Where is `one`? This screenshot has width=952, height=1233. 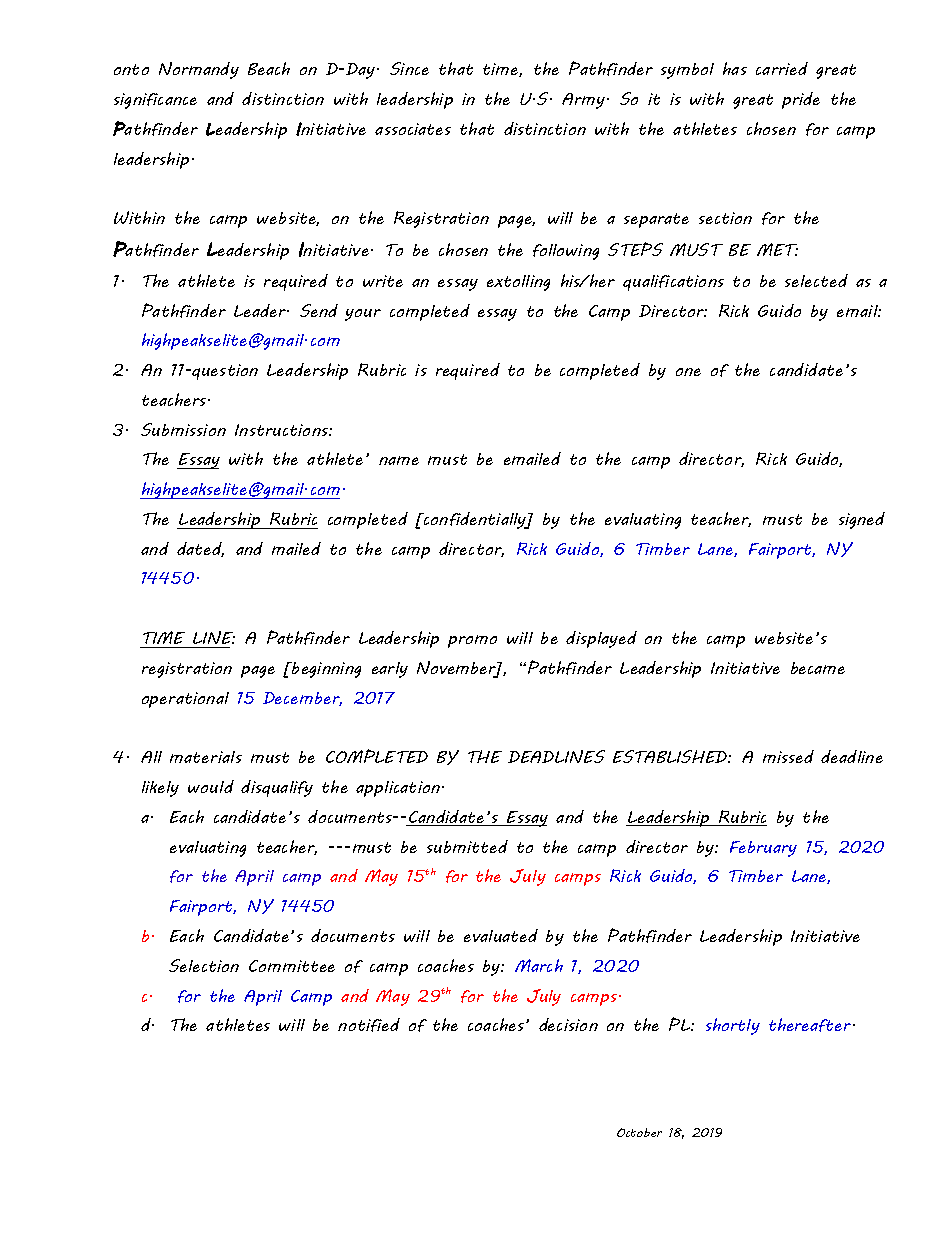 one is located at coordinates (688, 372).
